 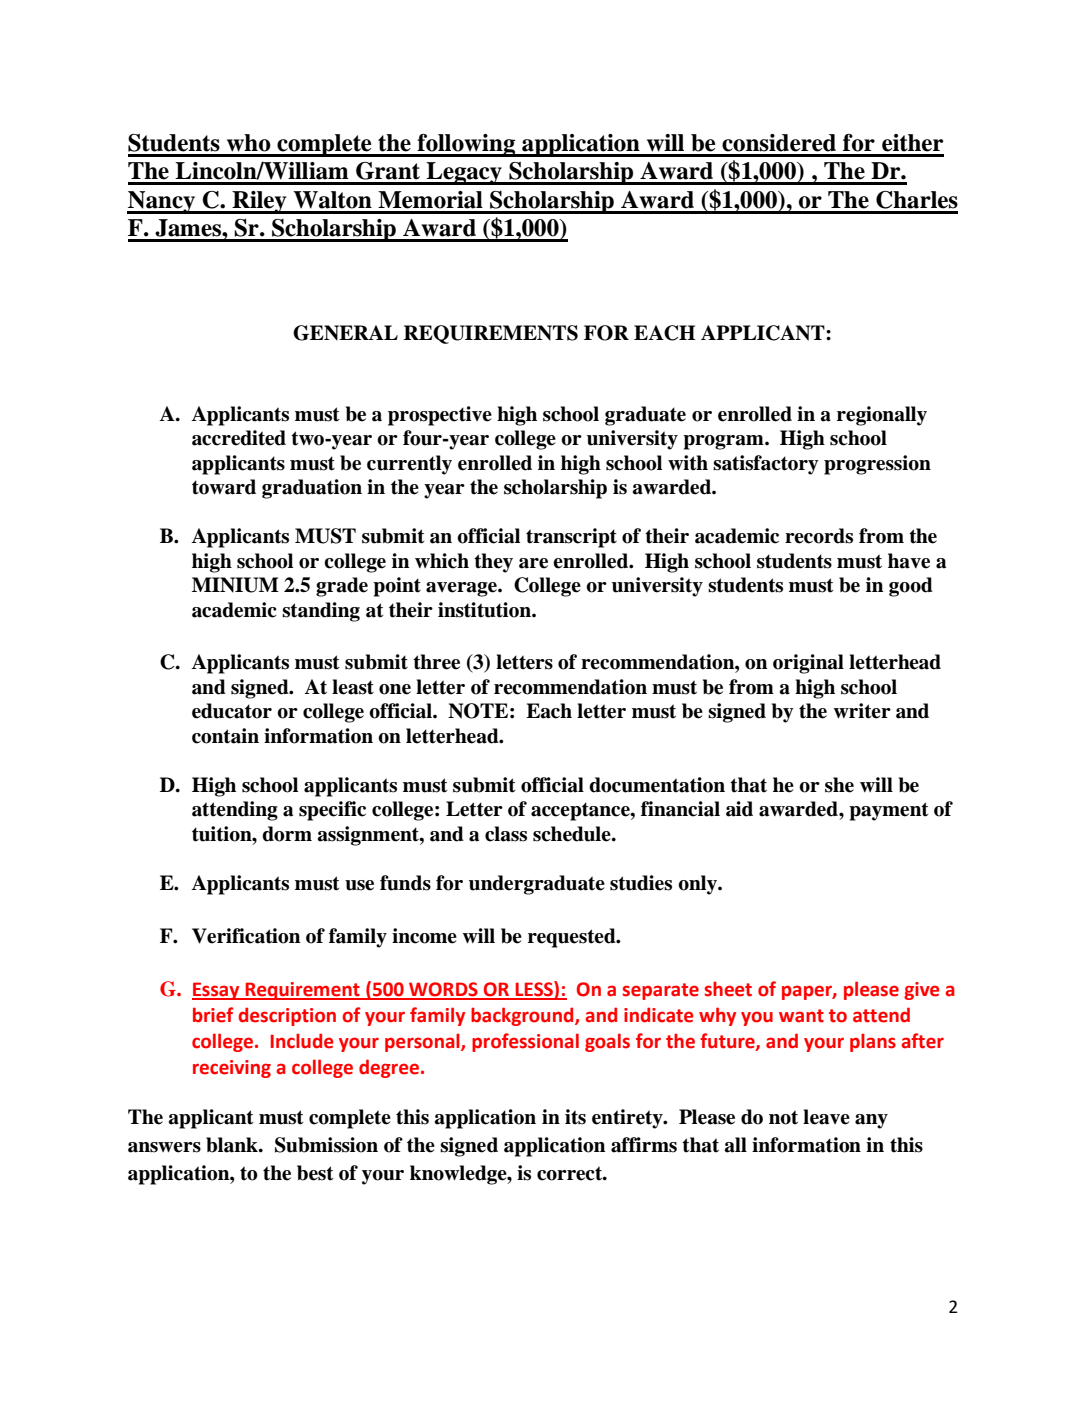 What do you see at coordinates (246, 936) in the document?
I see `Verification` at bounding box center [246, 936].
